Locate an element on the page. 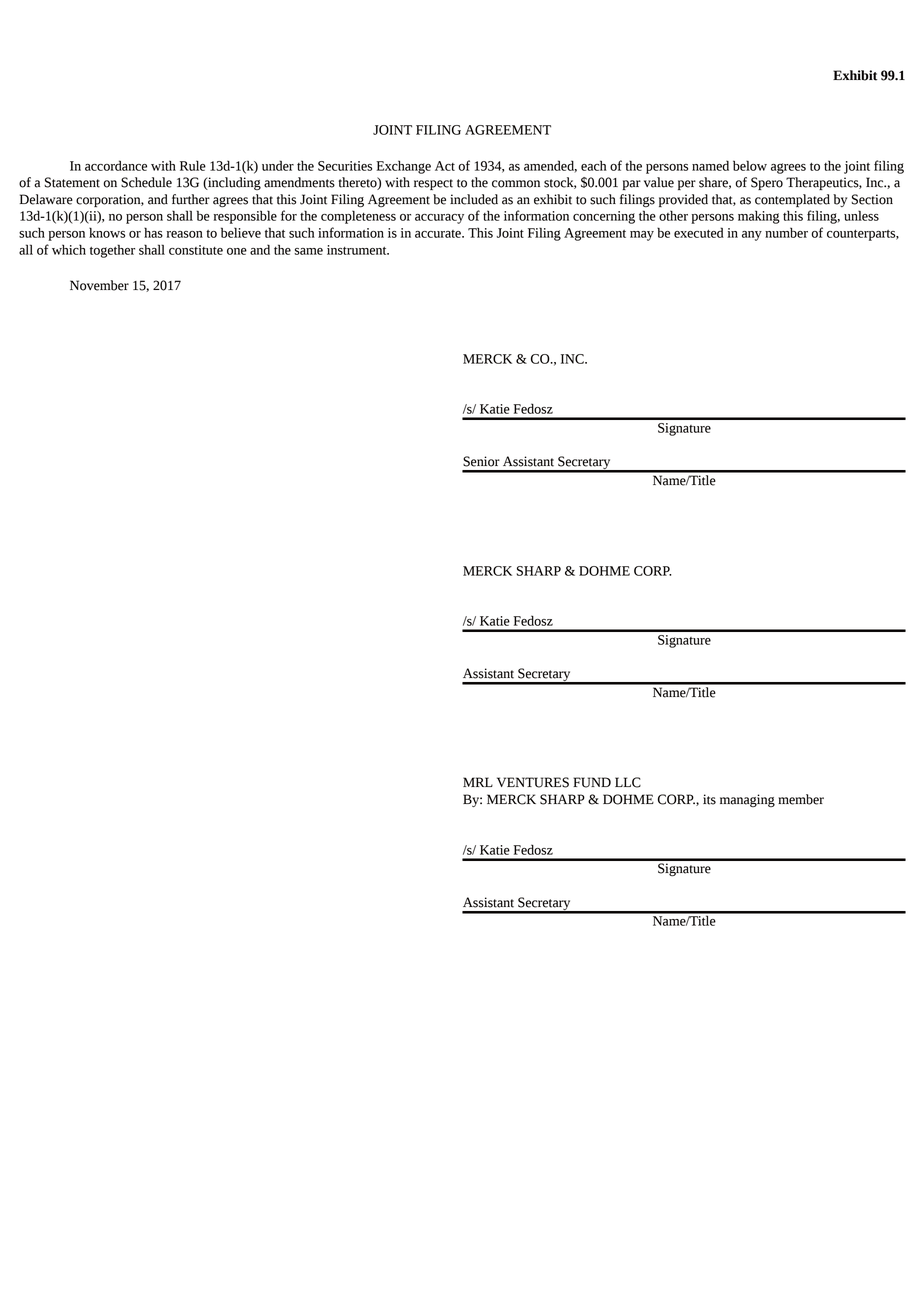 The height and width of the page is (1308, 924). FUND is located at coordinates (592, 782).
